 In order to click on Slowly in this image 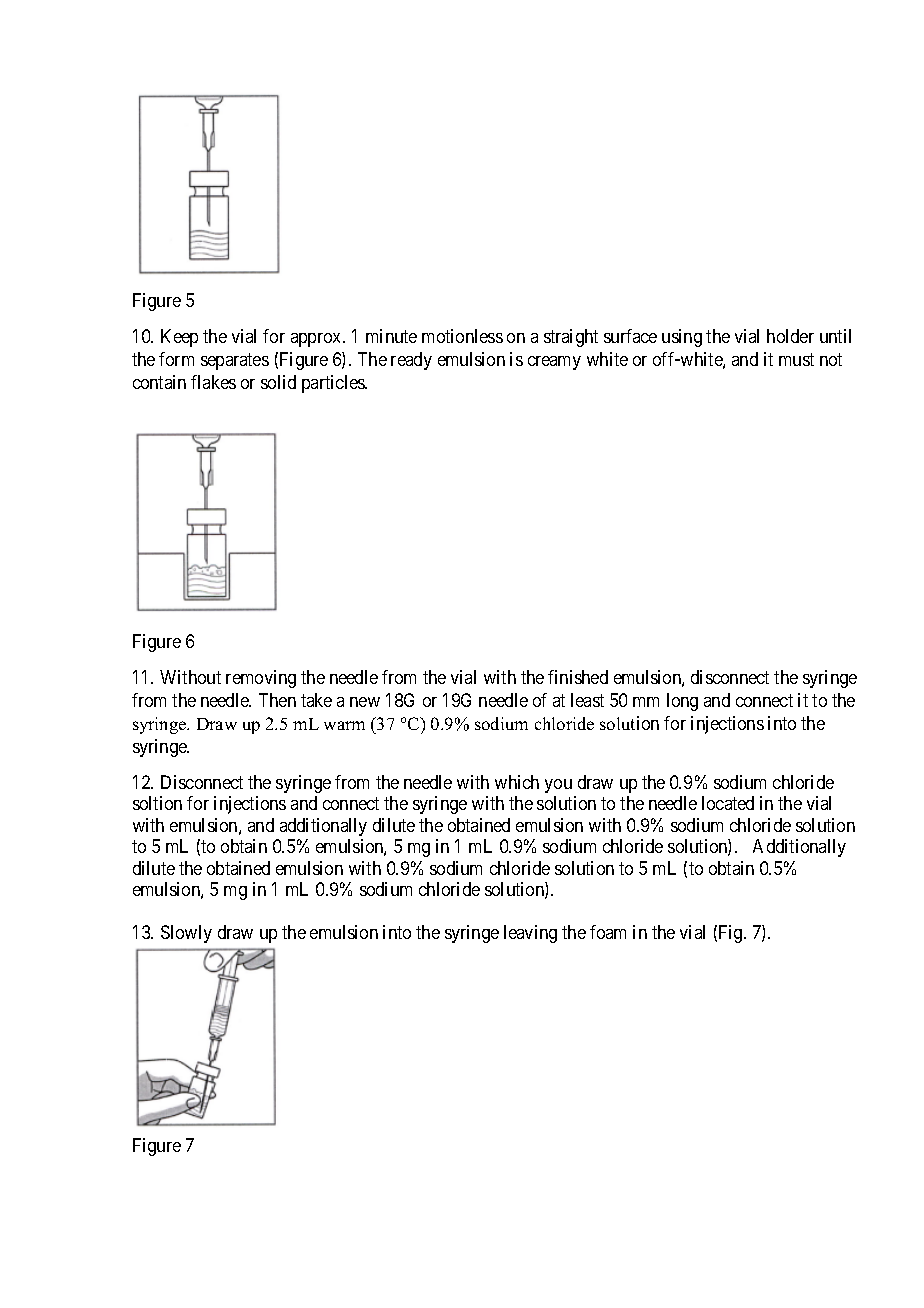, I will do `click(186, 934)`.
